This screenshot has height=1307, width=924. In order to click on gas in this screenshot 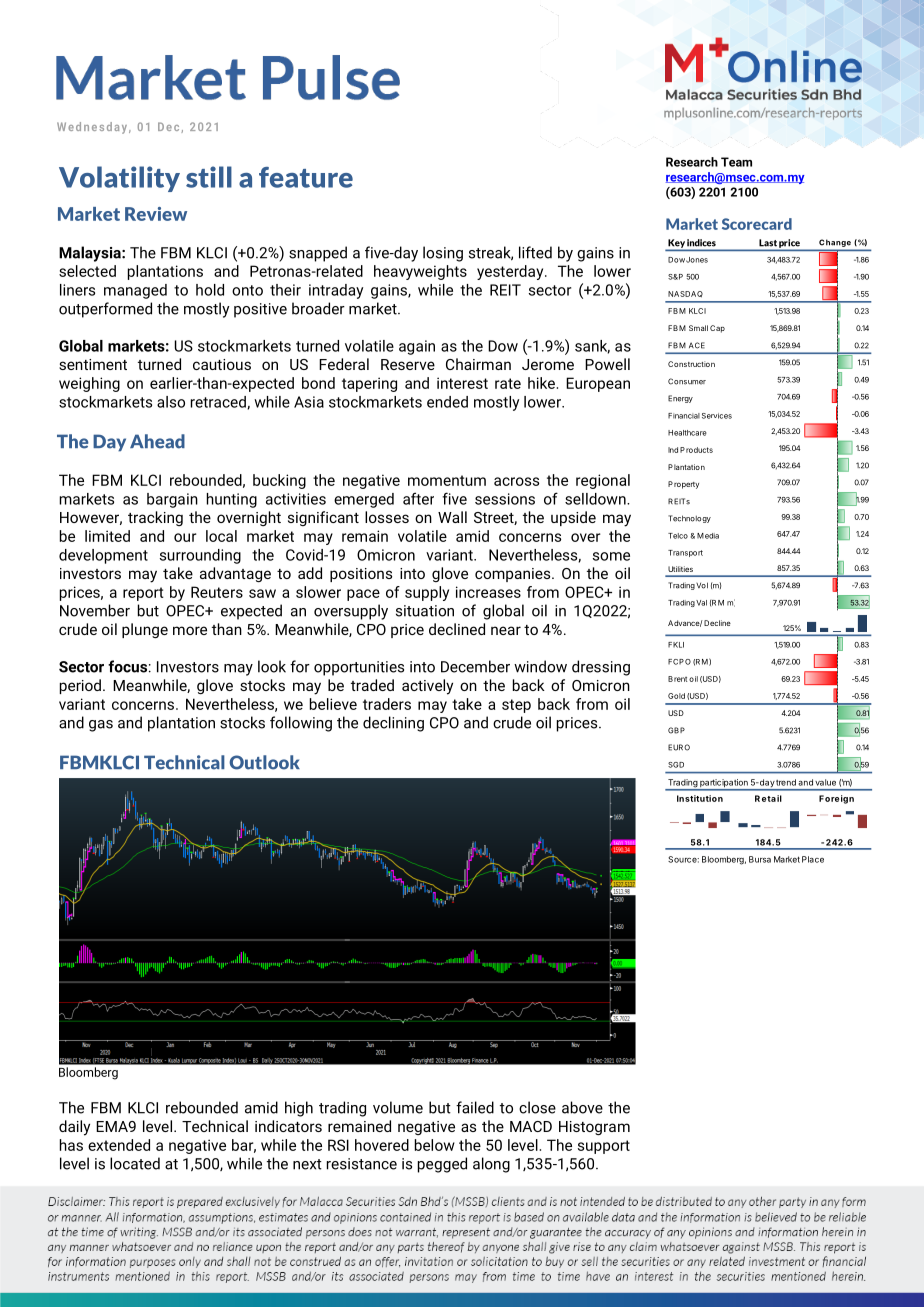, I will do `click(101, 726)`.
